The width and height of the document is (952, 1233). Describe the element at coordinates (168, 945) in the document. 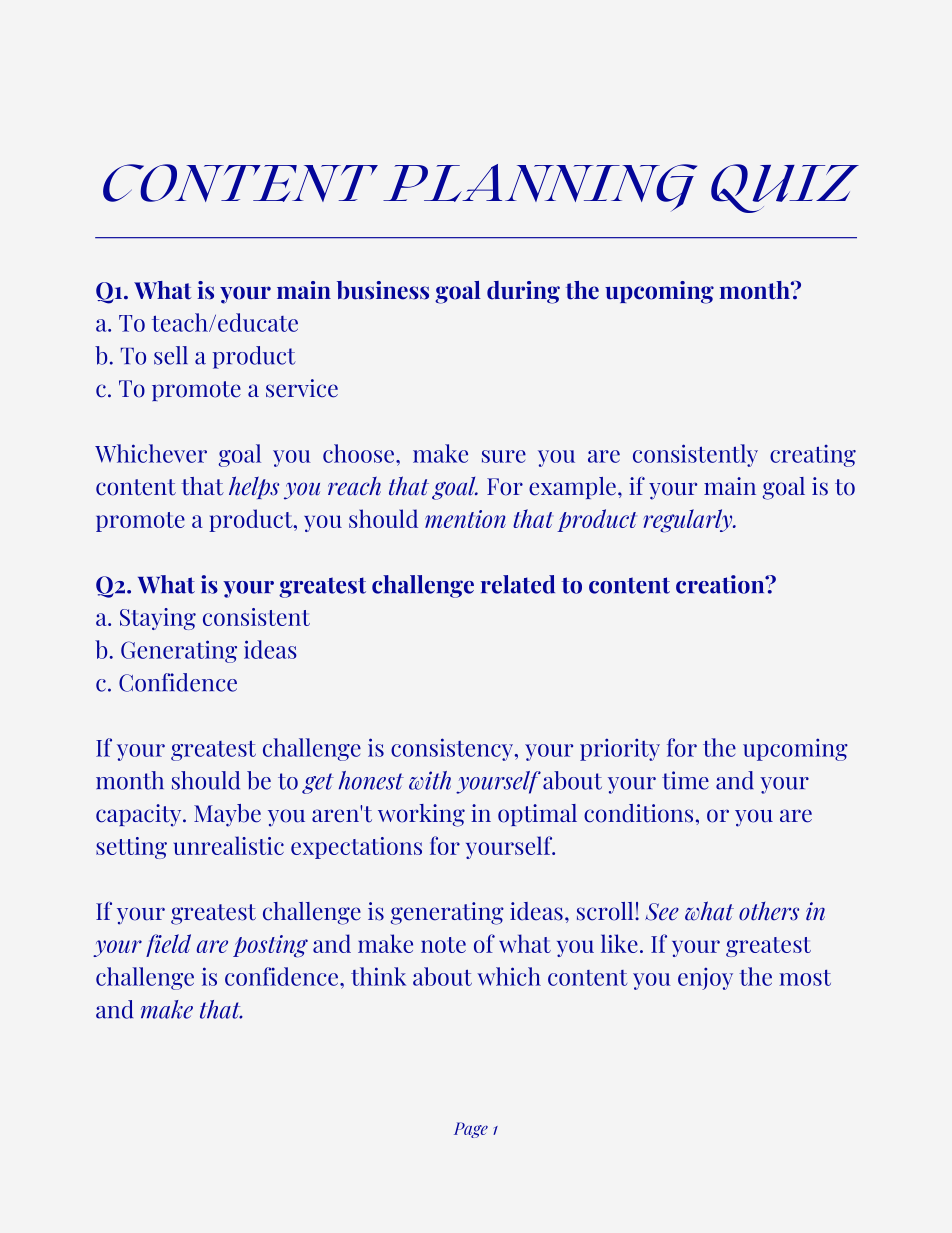

I see `field` at that location.
